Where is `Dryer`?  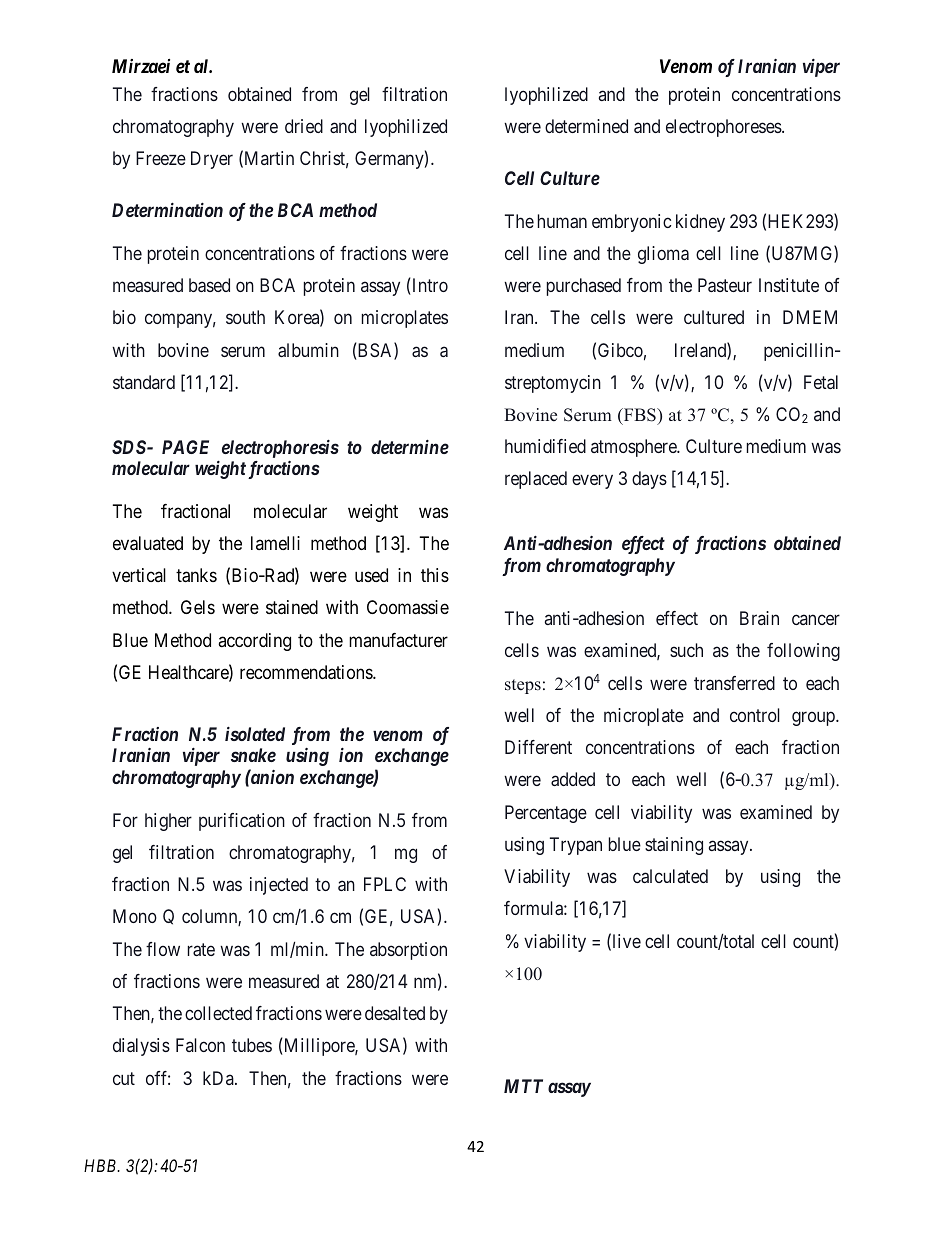 Dryer is located at coordinates (212, 160).
